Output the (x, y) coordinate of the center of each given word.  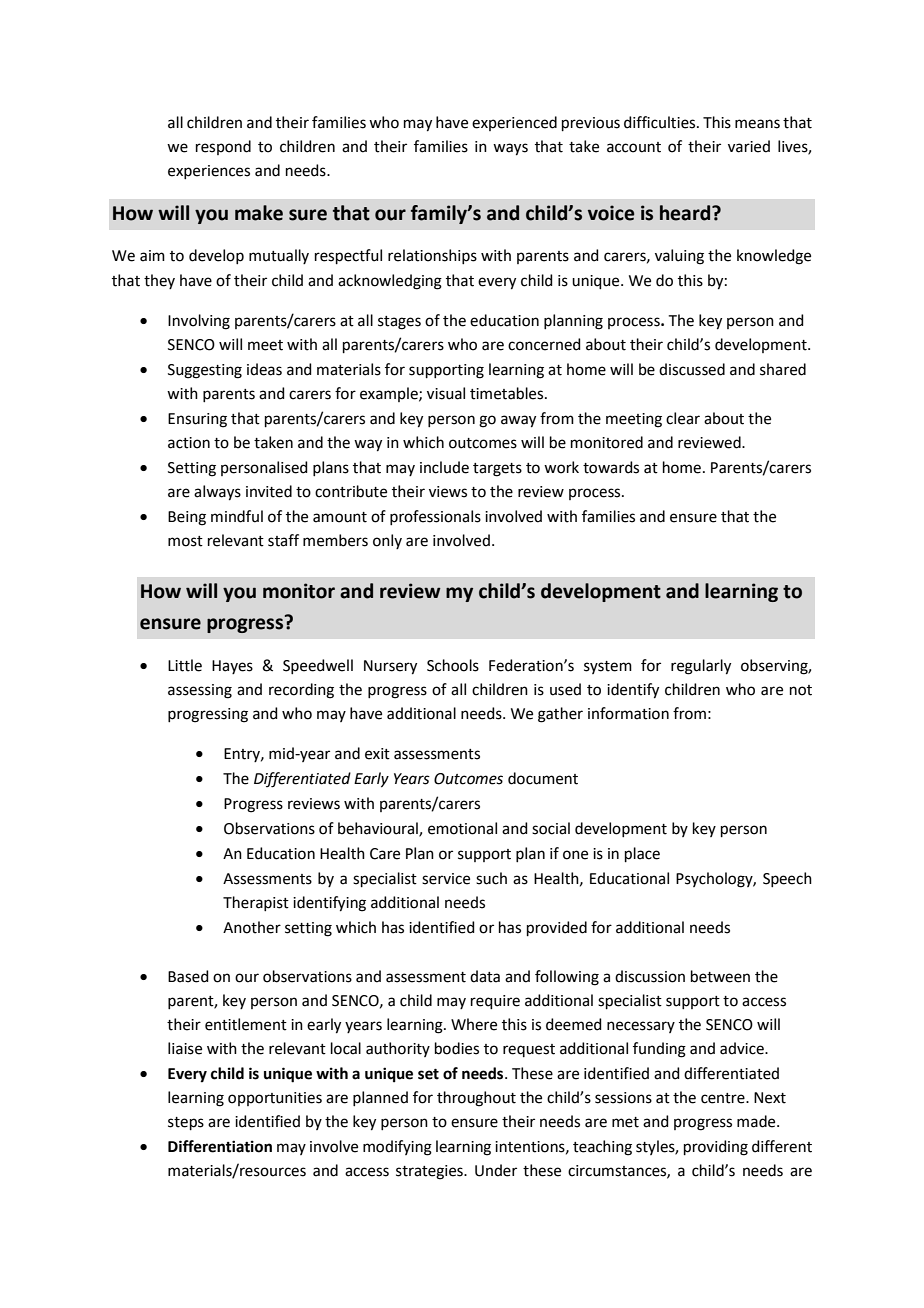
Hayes (232, 667)
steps (186, 1123)
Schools (453, 665)
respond (223, 147)
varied (749, 146)
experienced (514, 123)
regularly (701, 667)
